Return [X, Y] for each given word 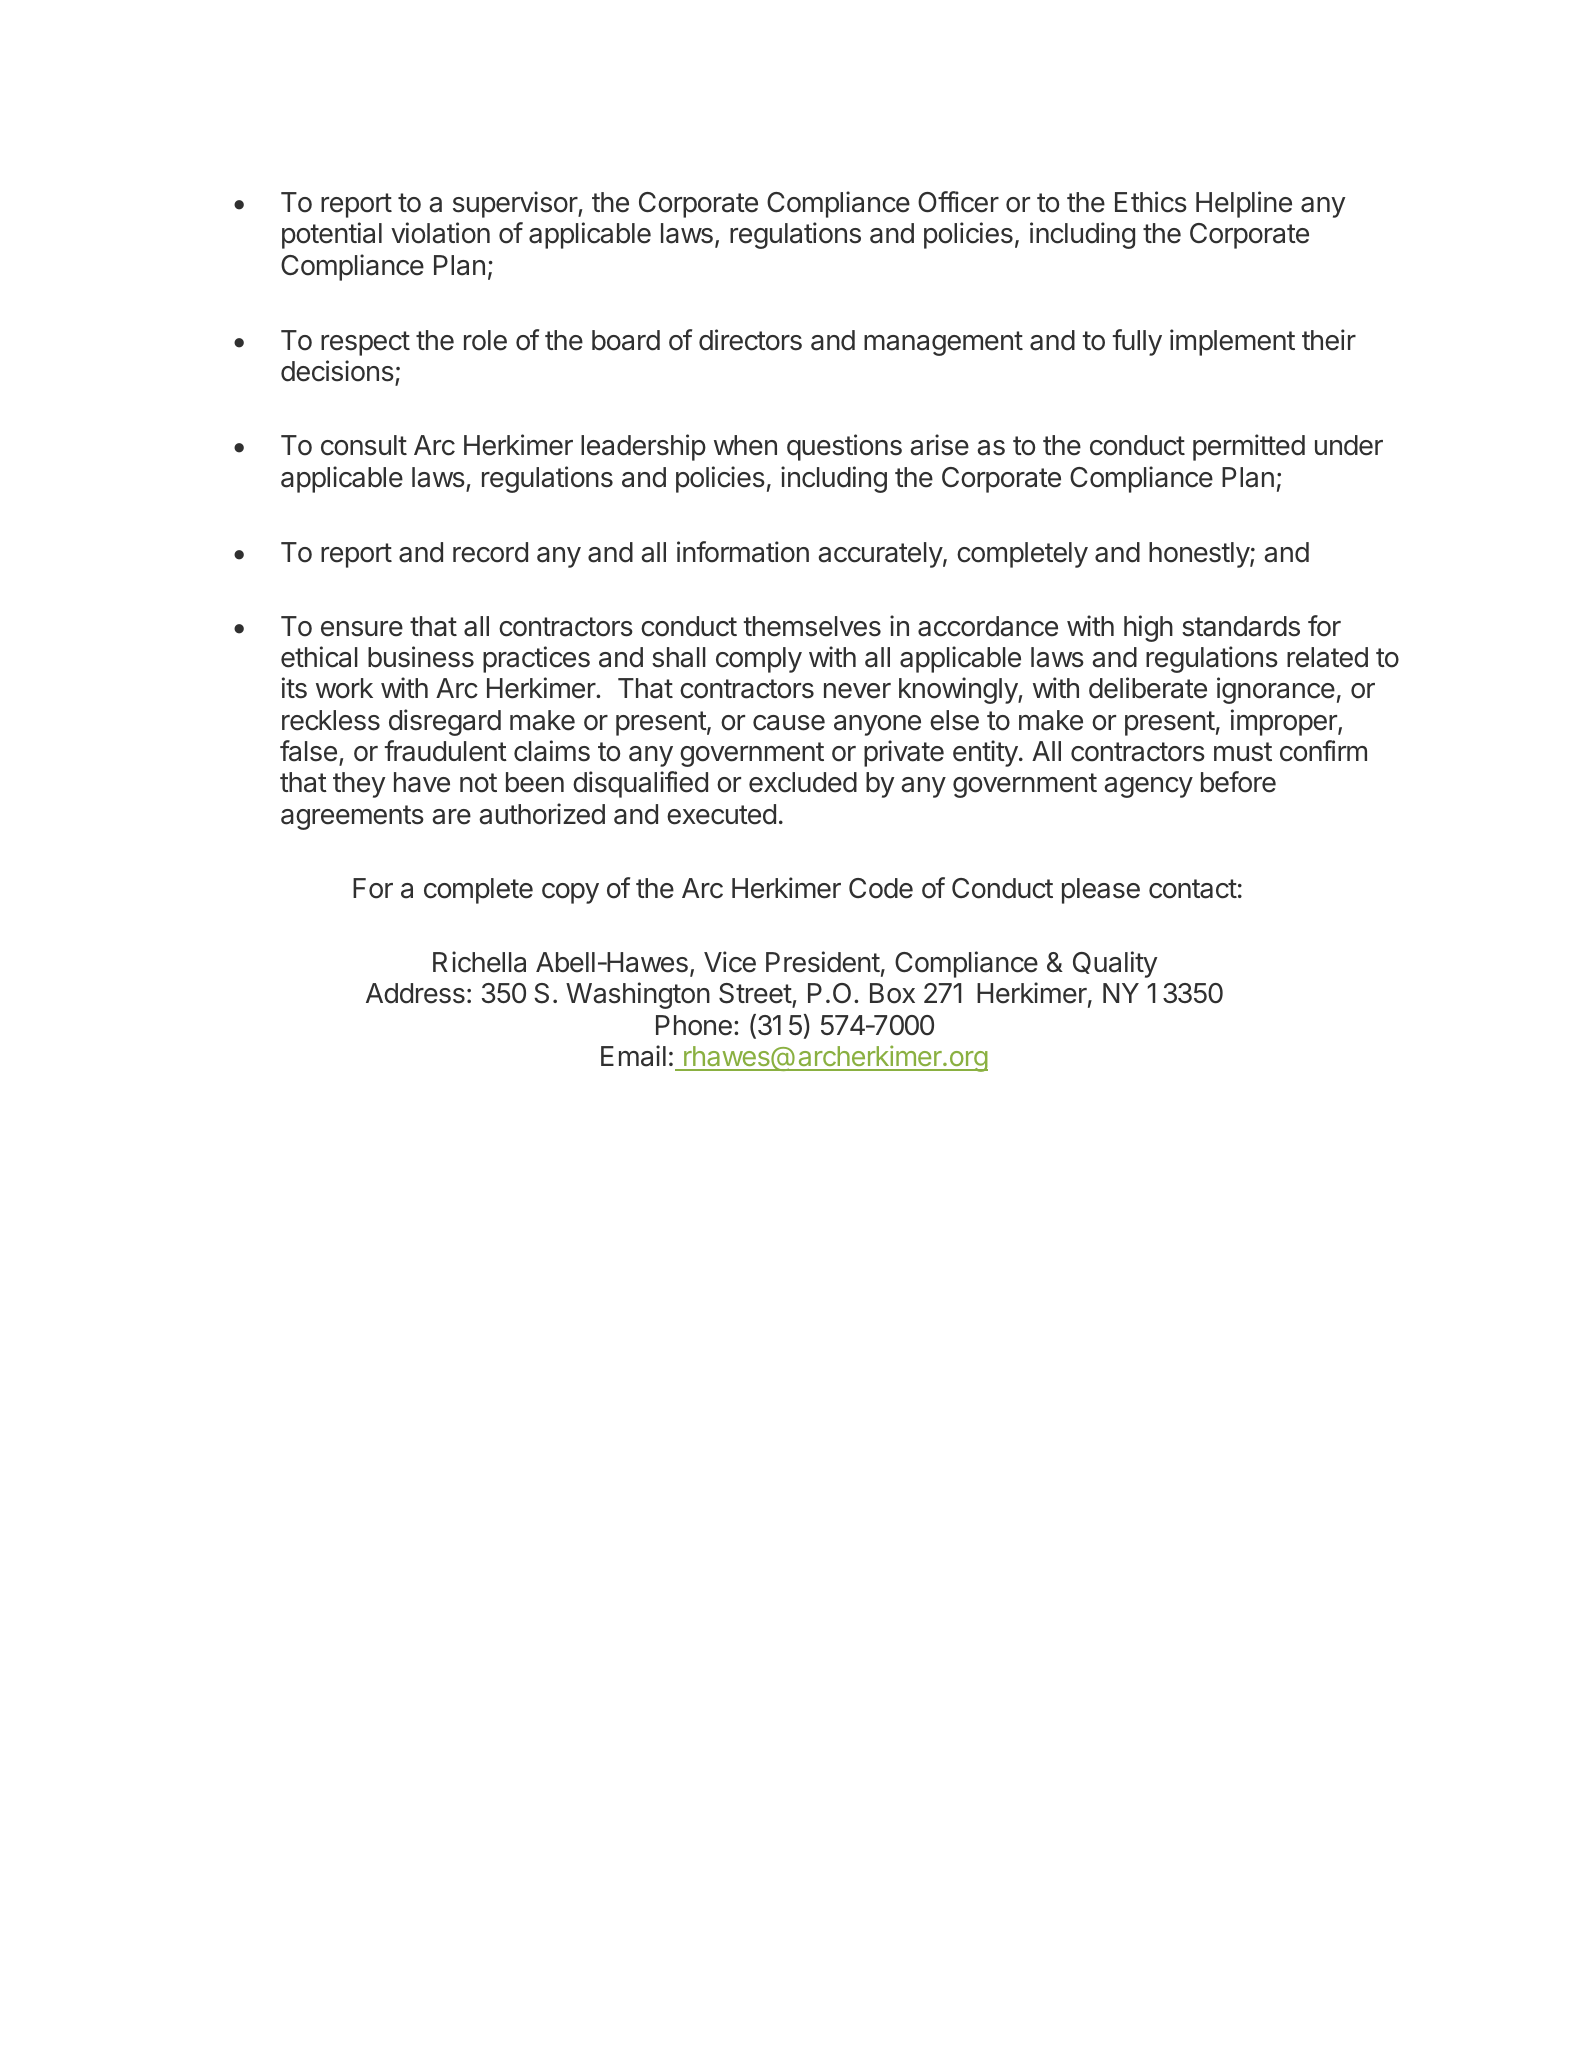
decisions [337, 371]
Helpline [1244, 204]
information [743, 552]
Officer [958, 202]
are [451, 817]
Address [415, 993]
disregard [445, 722]
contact [1193, 889]
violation [440, 233]
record [490, 552]
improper [1285, 722]
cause [789, 723]
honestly [1200, 555]
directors [750, 340]
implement [1232, 342]
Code [881, 888]
